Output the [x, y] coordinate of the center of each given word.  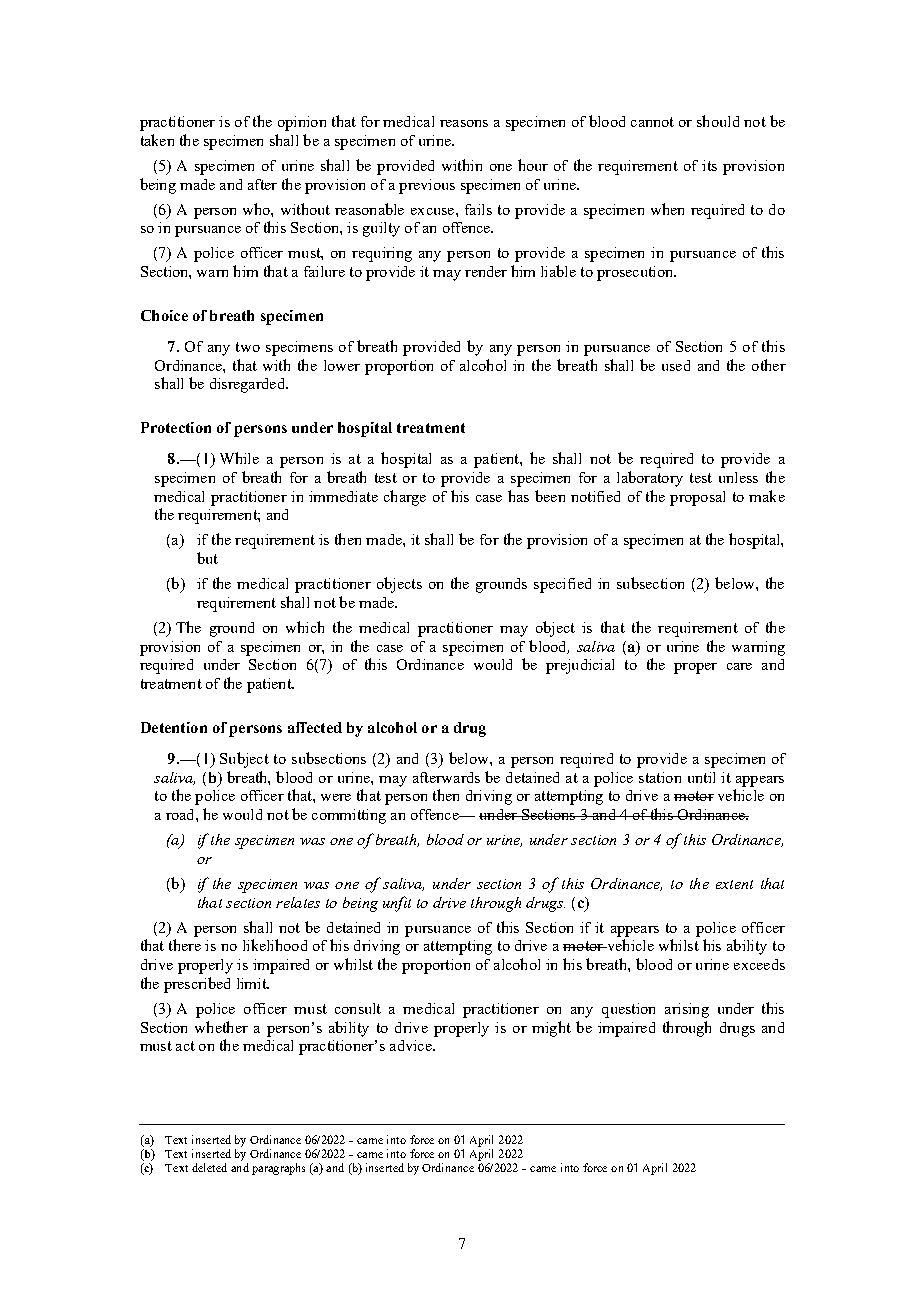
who [257, 209]
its [709, 165]
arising [687, 1010]
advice [412, 1045]
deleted [209, 1167]
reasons [464, 123]
